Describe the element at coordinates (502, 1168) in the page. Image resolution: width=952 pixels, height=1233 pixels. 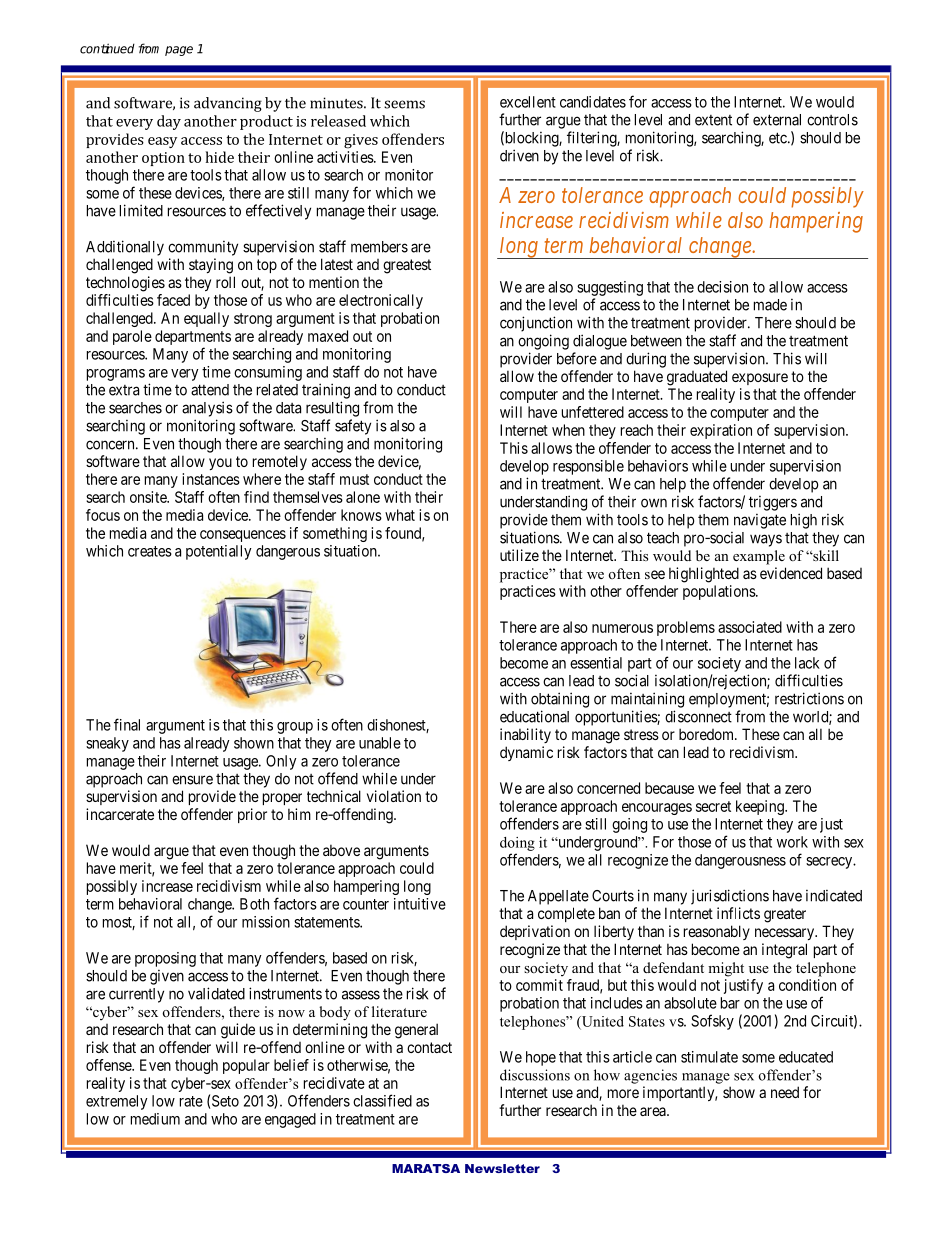
I see `Newsletter` at that location.
